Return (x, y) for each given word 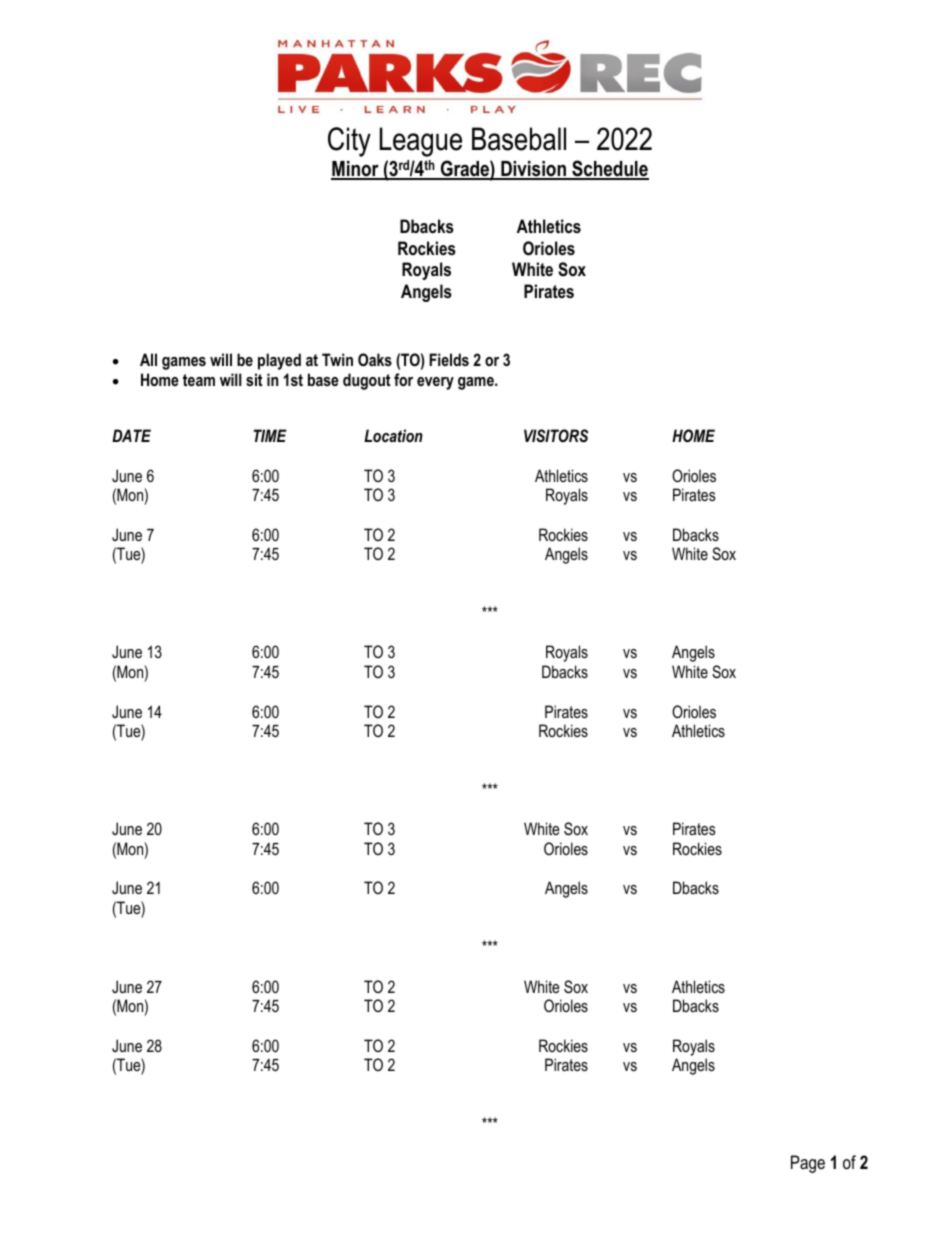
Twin (337, 359)
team (199, 380)
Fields (449, 359)
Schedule (609, 169)
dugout (367, 381)
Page (808, 1164)
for (403, 379)
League (421, 142)
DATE (131, 435)
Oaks (375, 359)
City (349, 142)
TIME (270, 435)
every (435, 383)
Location (393, 435)
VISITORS (556, 435)
